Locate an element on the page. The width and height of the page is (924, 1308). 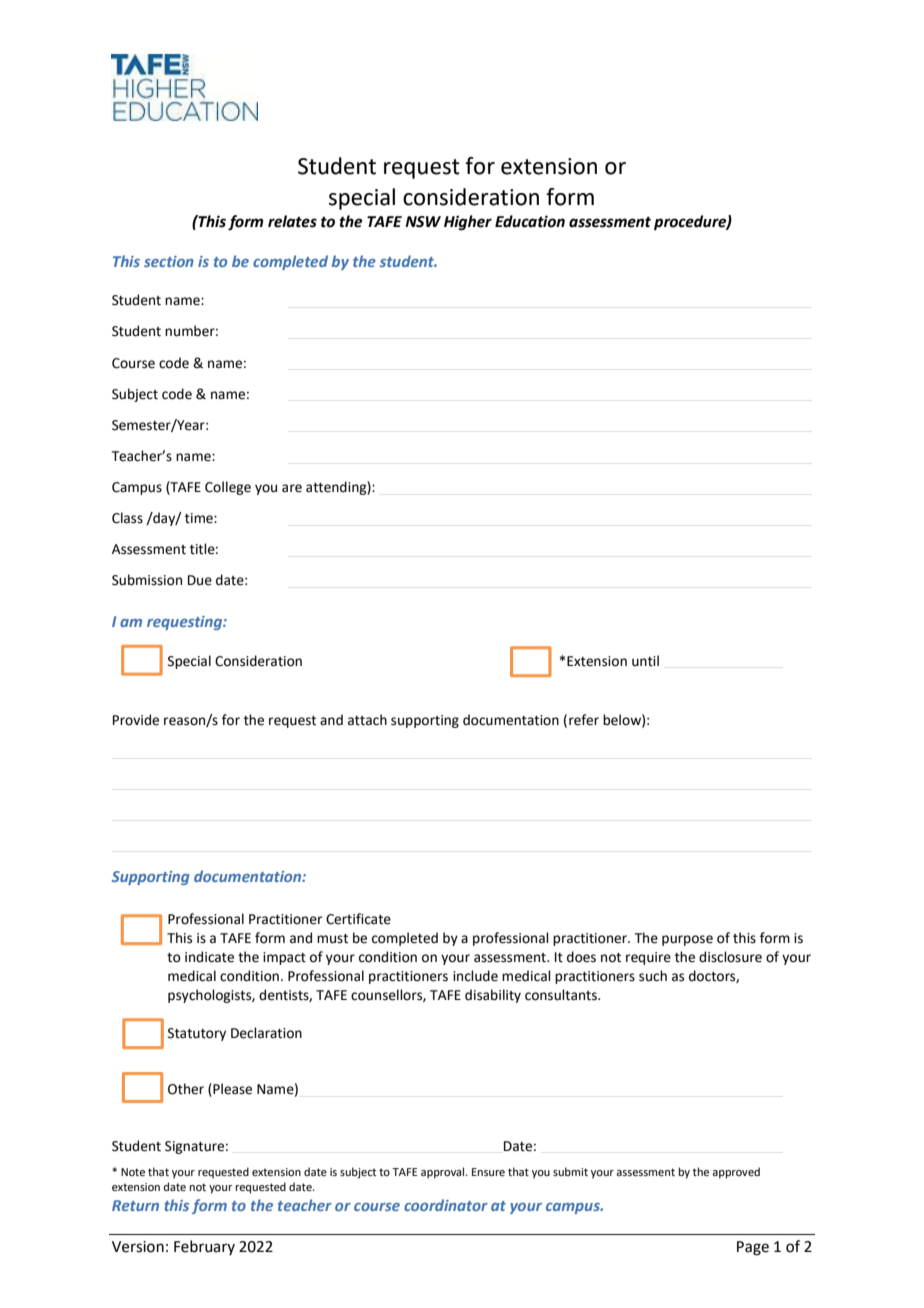
NSW is located at coordinates (423, 222).
